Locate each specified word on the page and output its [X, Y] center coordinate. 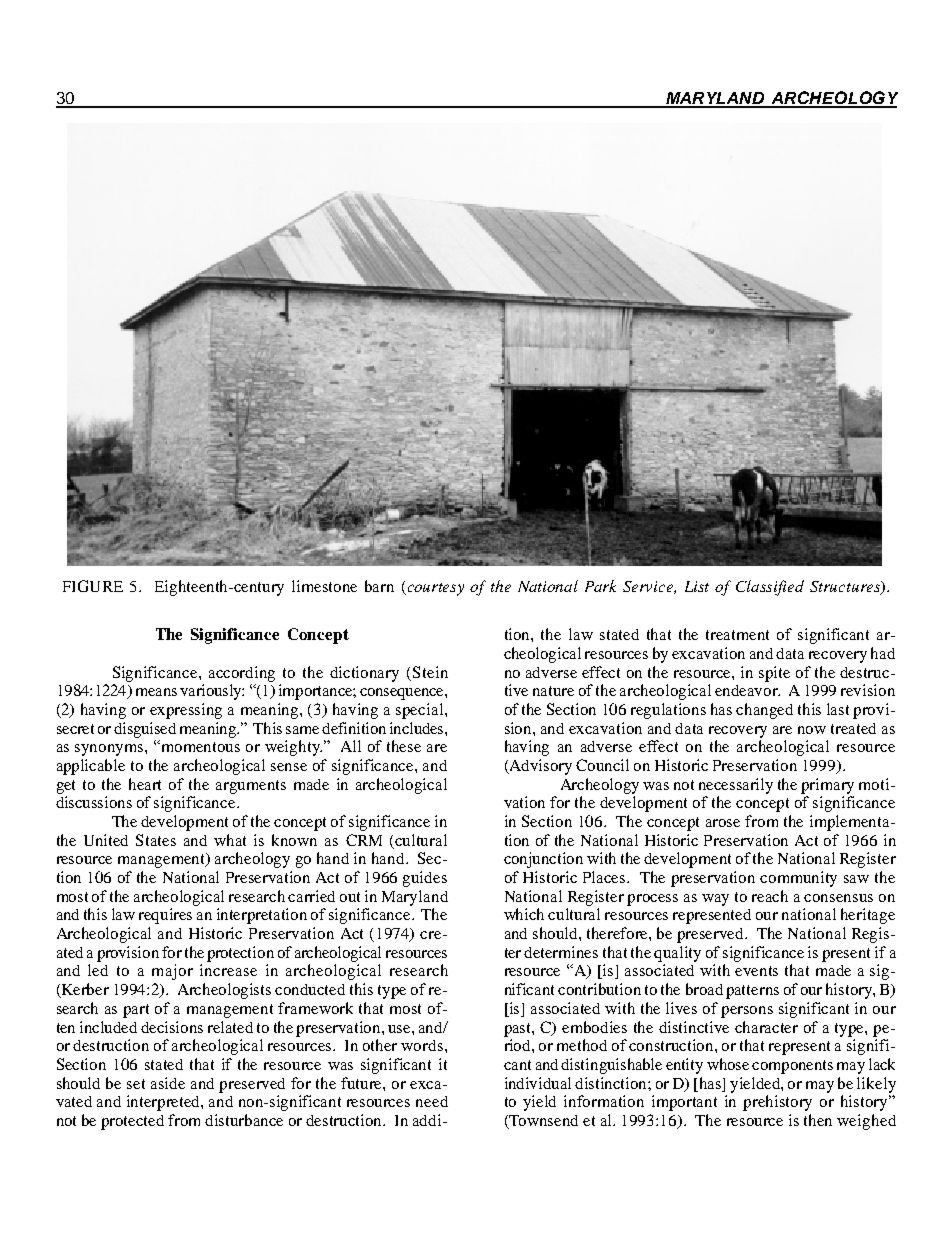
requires [165, 916]
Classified [770, 588]
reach [770, 896]
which [524, 914]
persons [747, 1012]
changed [764, 711]
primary [827, 786]
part [136, 1011]
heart [145, 784]
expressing [186, 711]
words [423, 1045]
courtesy [434, 589]
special [421, 711]
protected [132, 1122]
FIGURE [93, 586]
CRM [364, 840]
